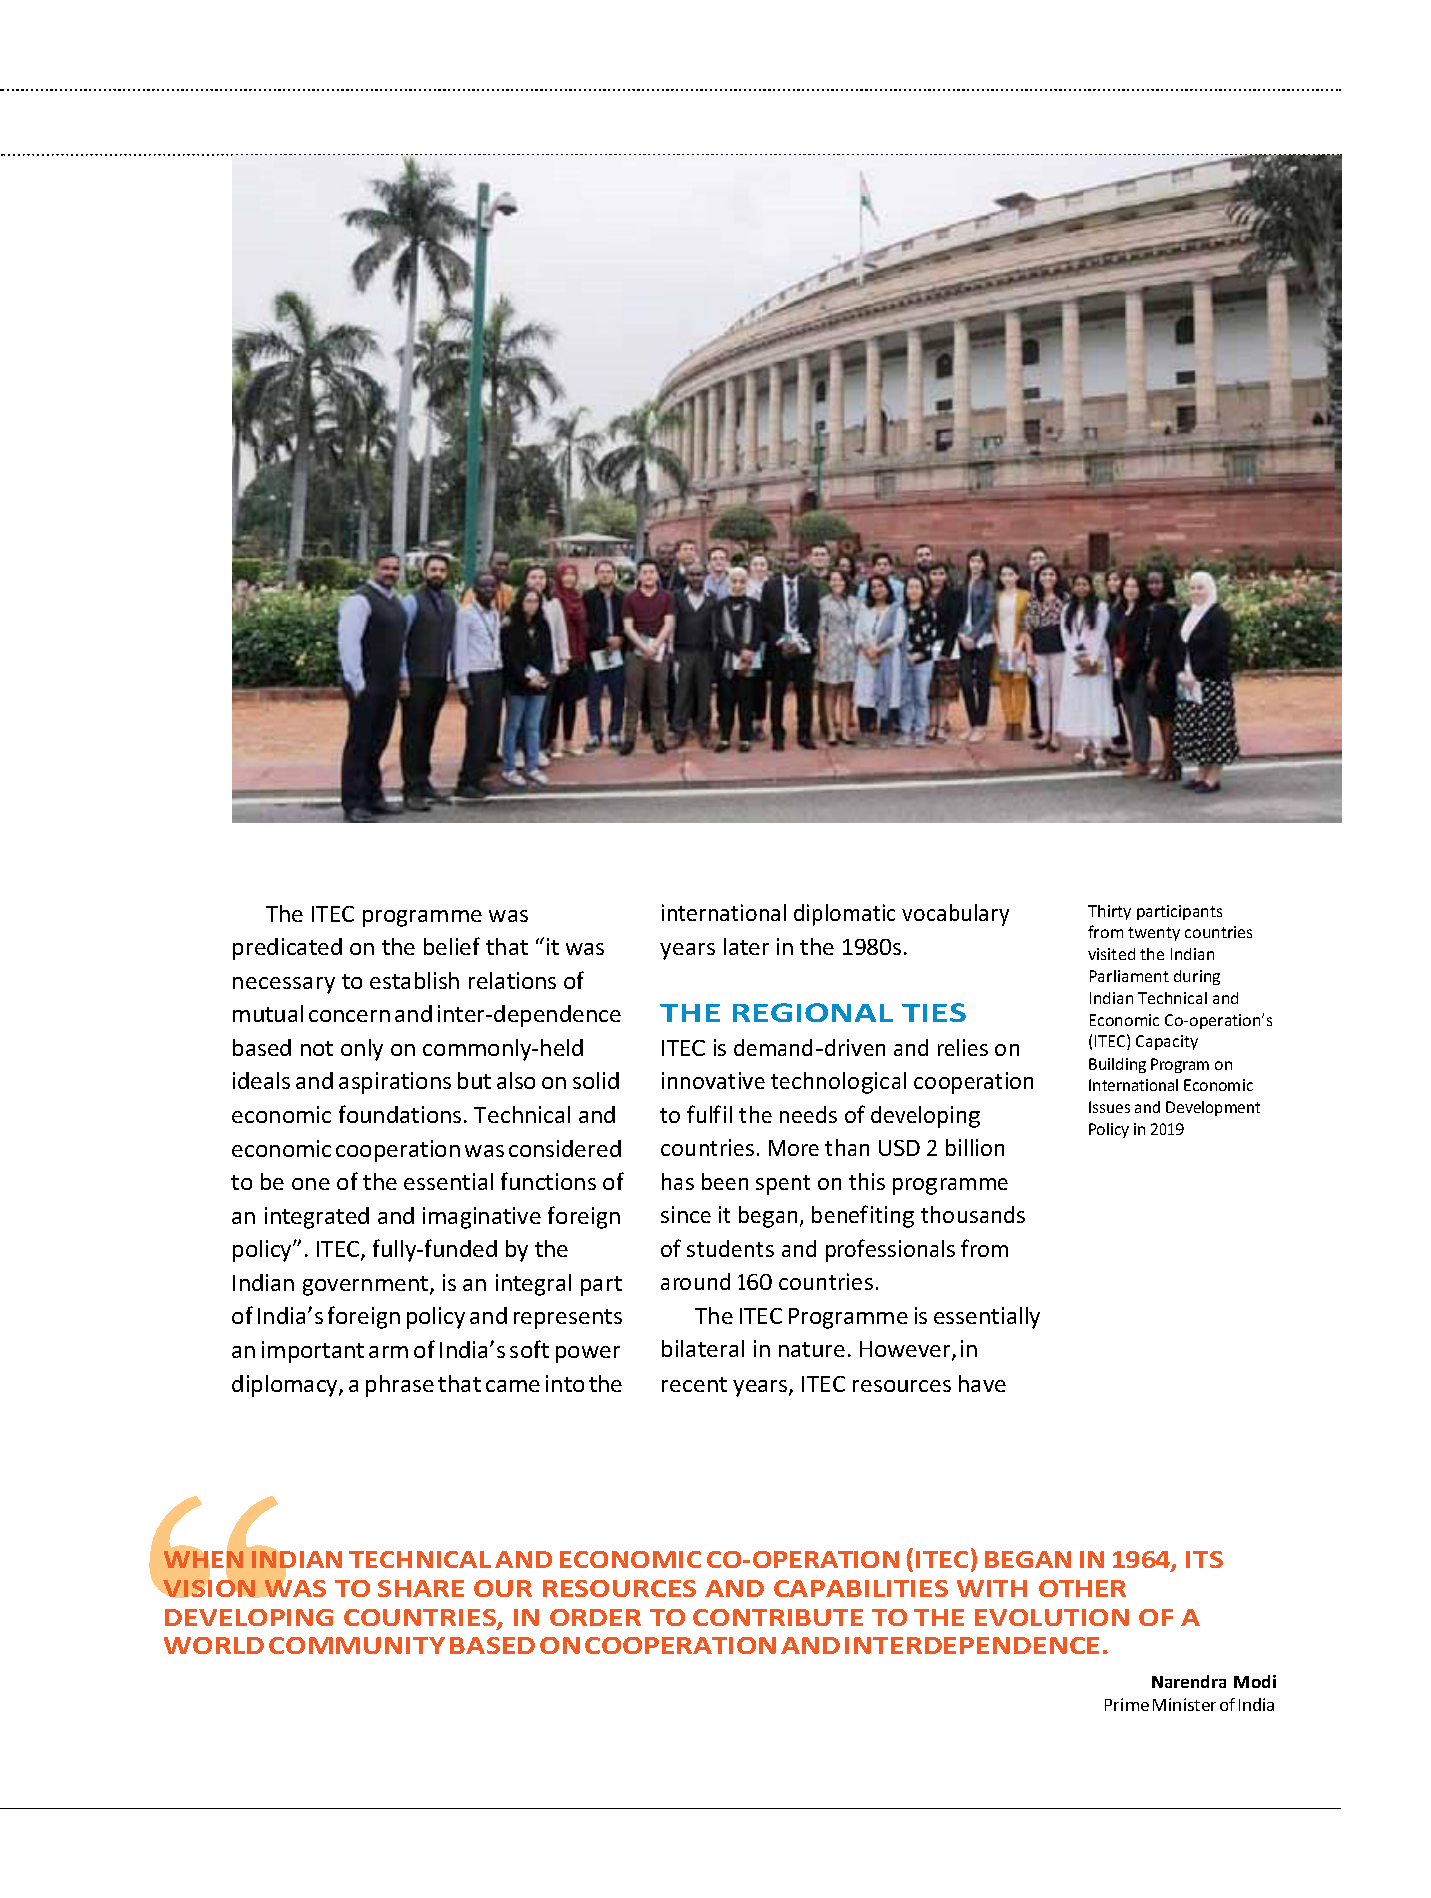 Image resolution: width=1431 pixels, height=1898 pixels. What do you see at coordinates (1204, 1559) in the document?
I see `ITS` at bounding box center [1204, 1559].
